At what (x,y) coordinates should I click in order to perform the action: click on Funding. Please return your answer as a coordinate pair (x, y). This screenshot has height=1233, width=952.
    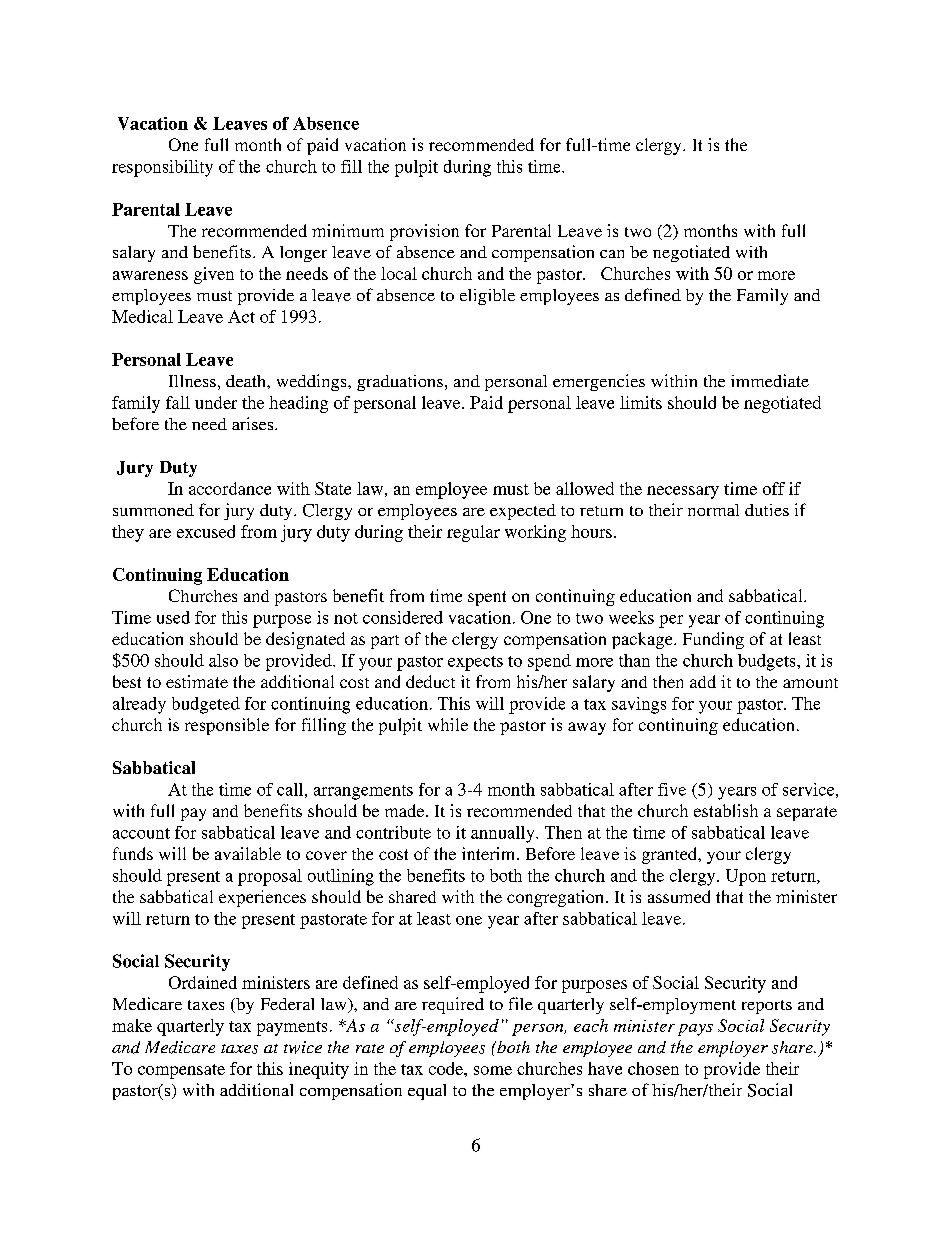
    Looking at the image, I should click on (713, 640).
